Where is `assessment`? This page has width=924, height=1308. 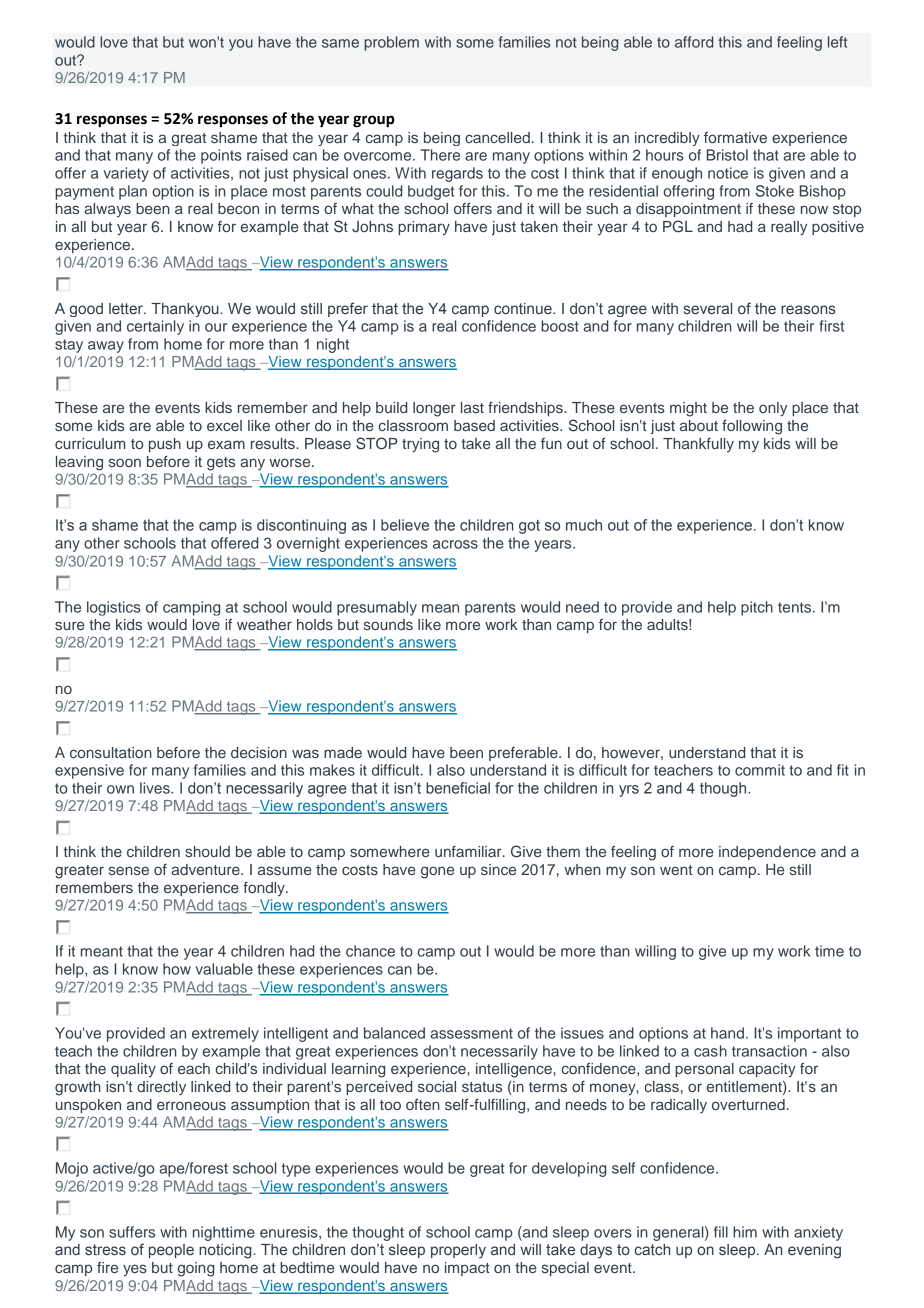
assessment is located at coordinates (471, 1033).
